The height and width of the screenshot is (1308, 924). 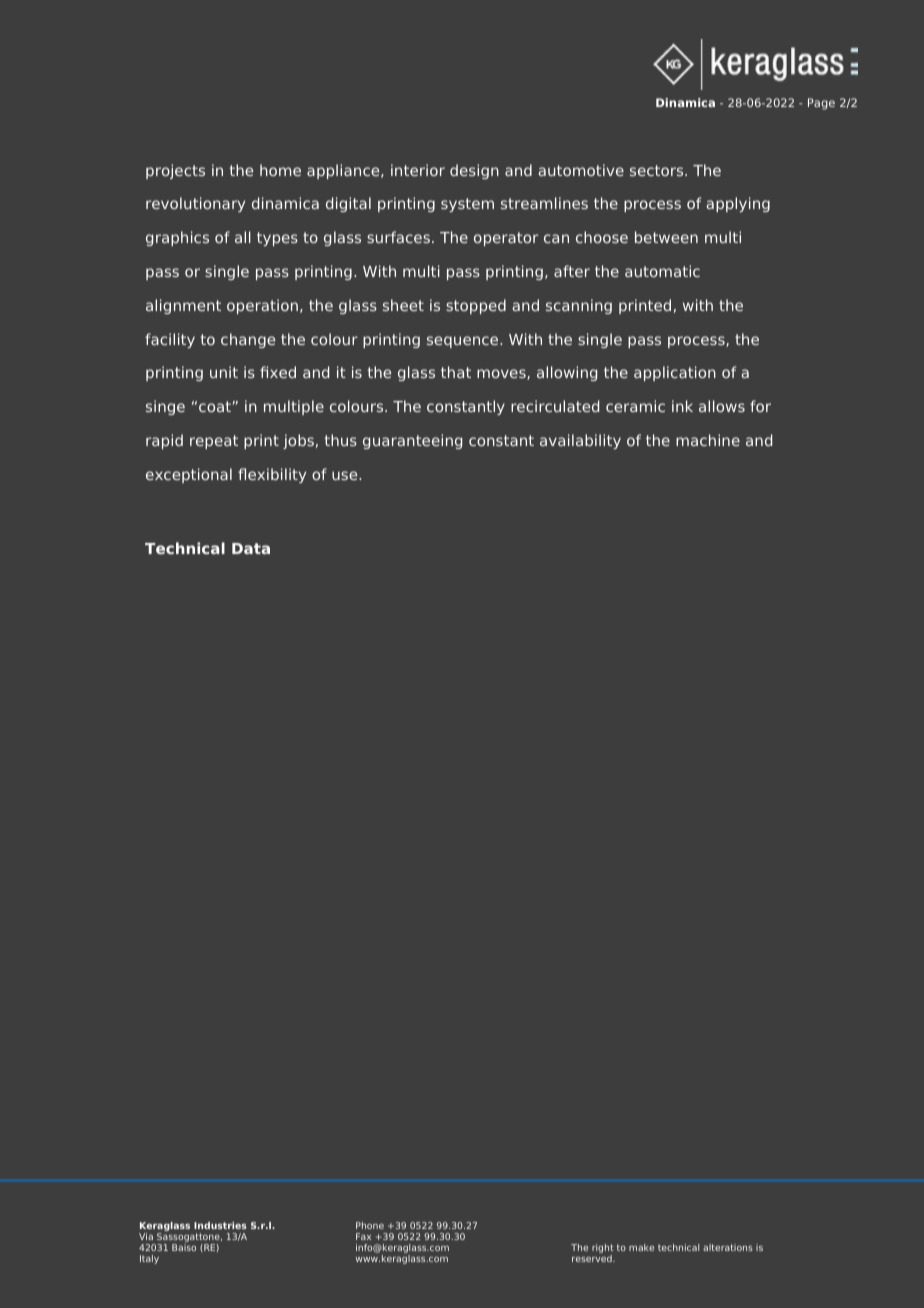 I want to click on coat, so click(x=215, y=406).
